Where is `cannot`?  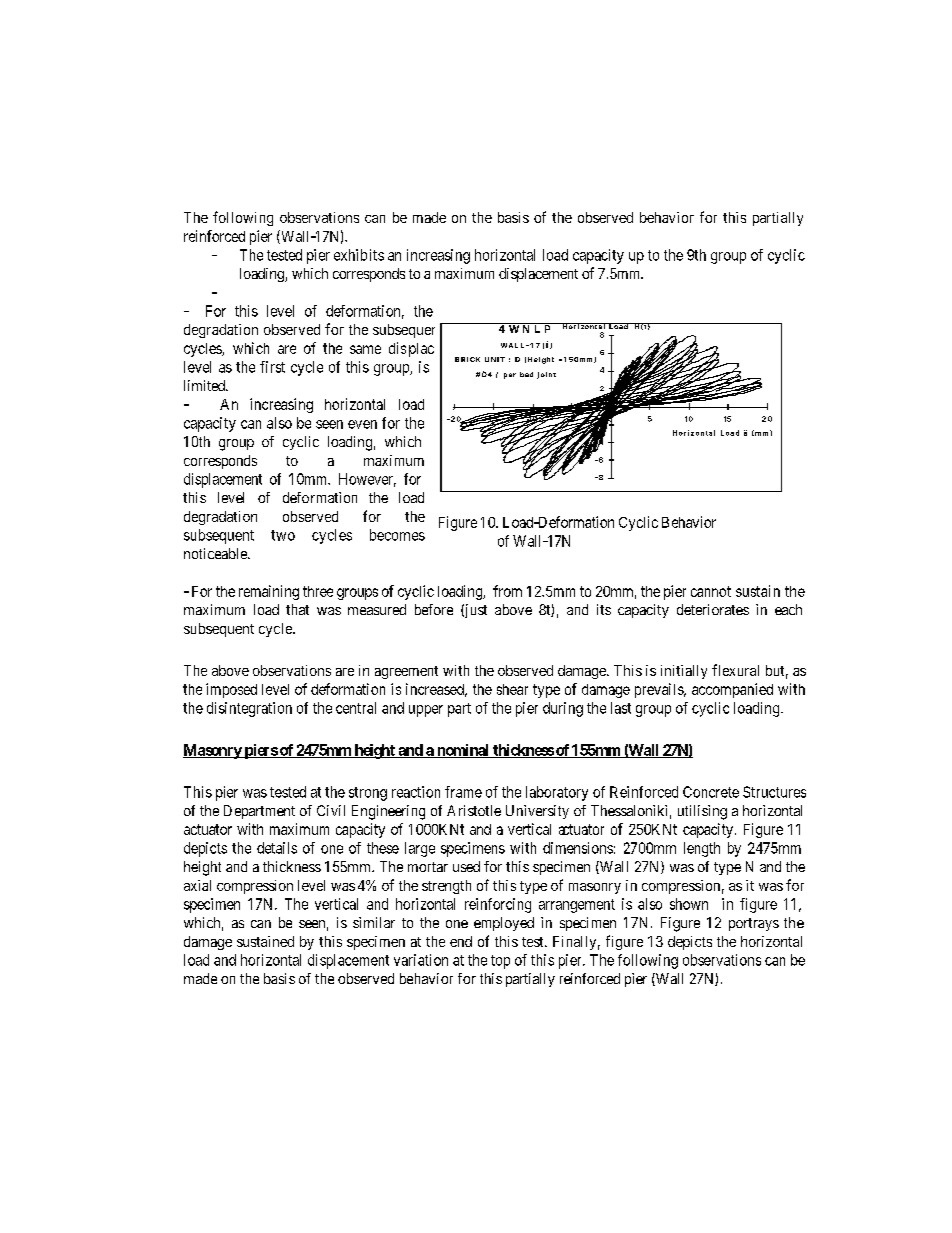 cannot is located at coordinates (711, 591).
